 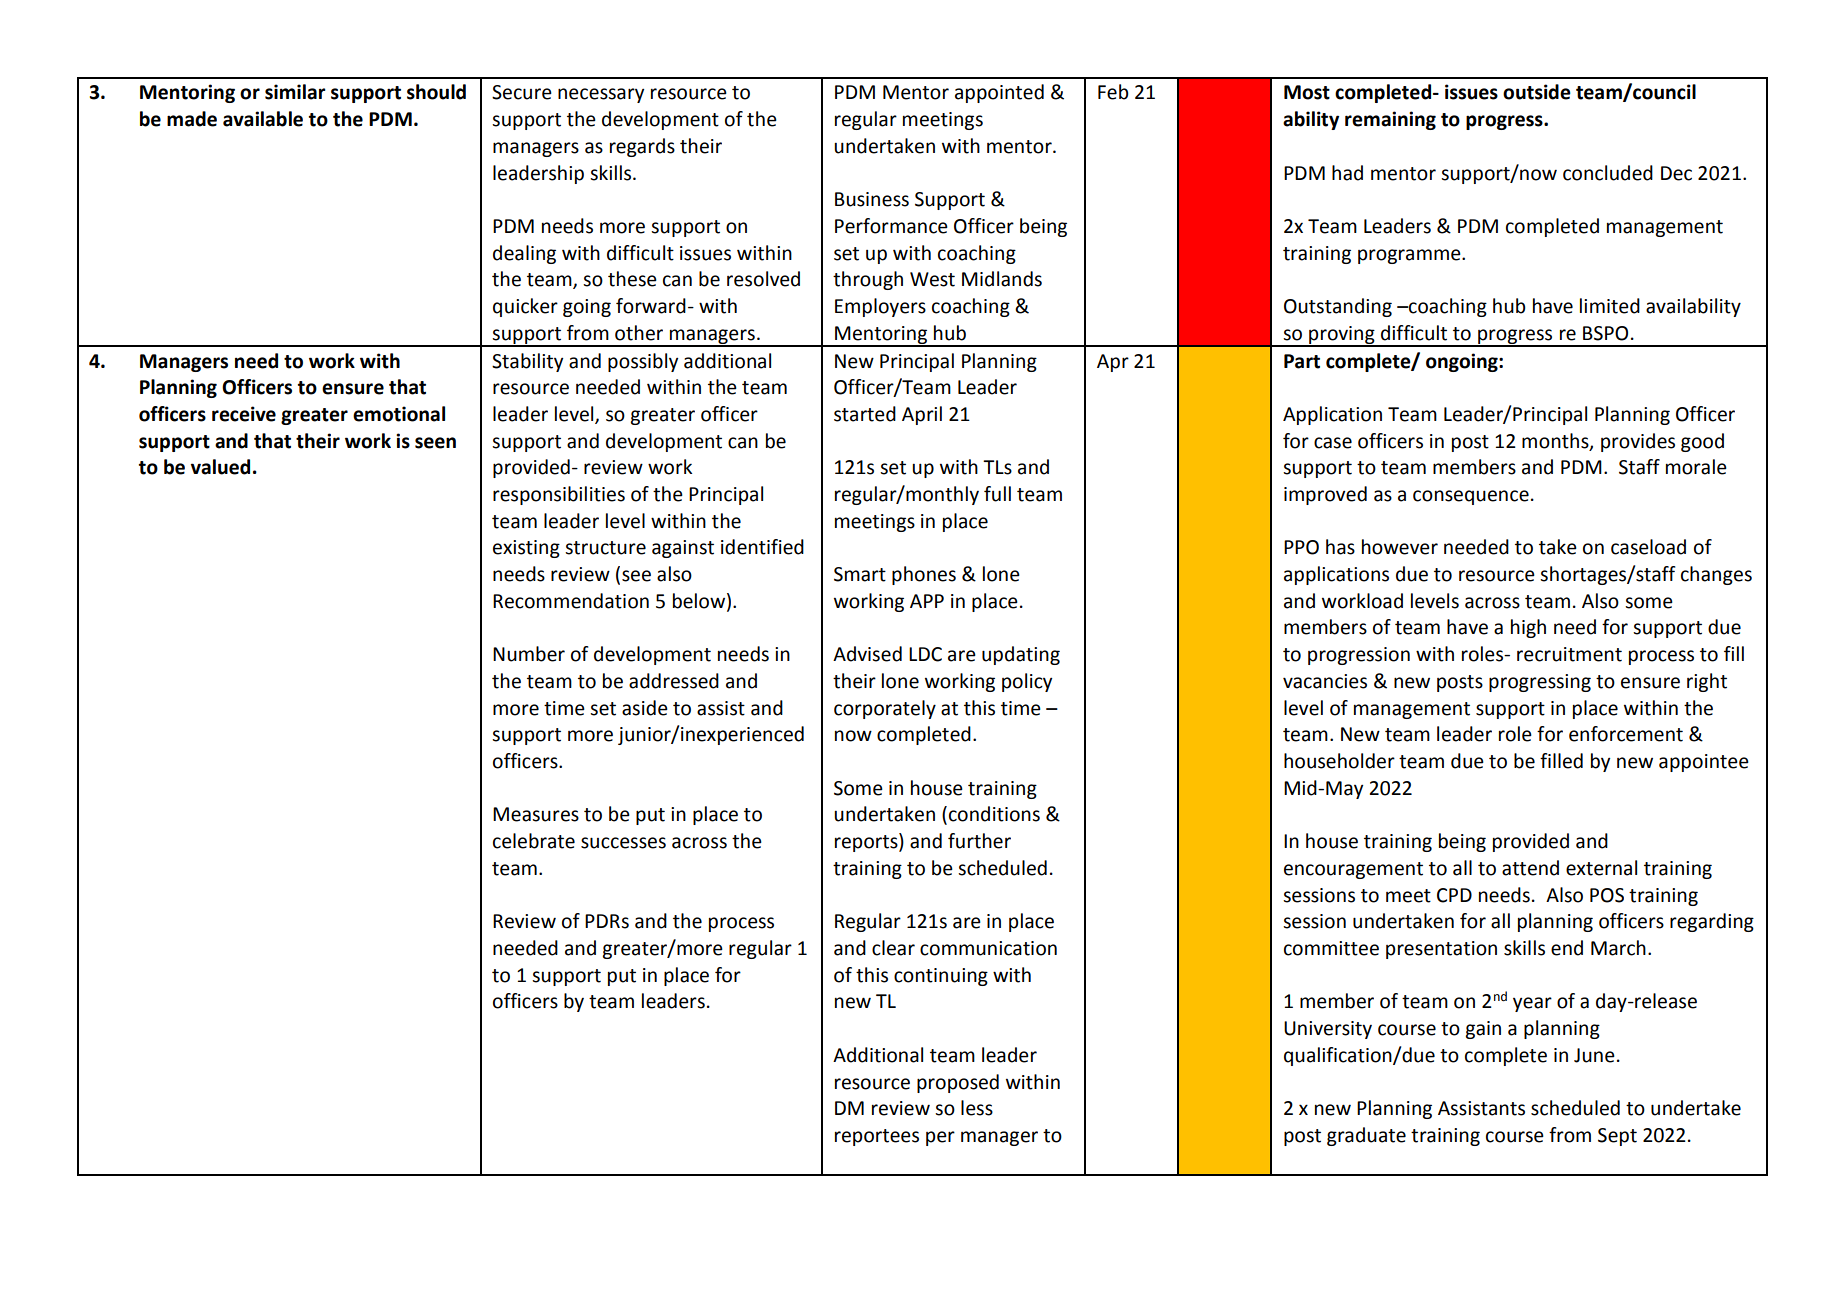 What do you see at coordinates (1638, 442) in the screenshot?
I see `provides` at bounding box center [1638, 442].
